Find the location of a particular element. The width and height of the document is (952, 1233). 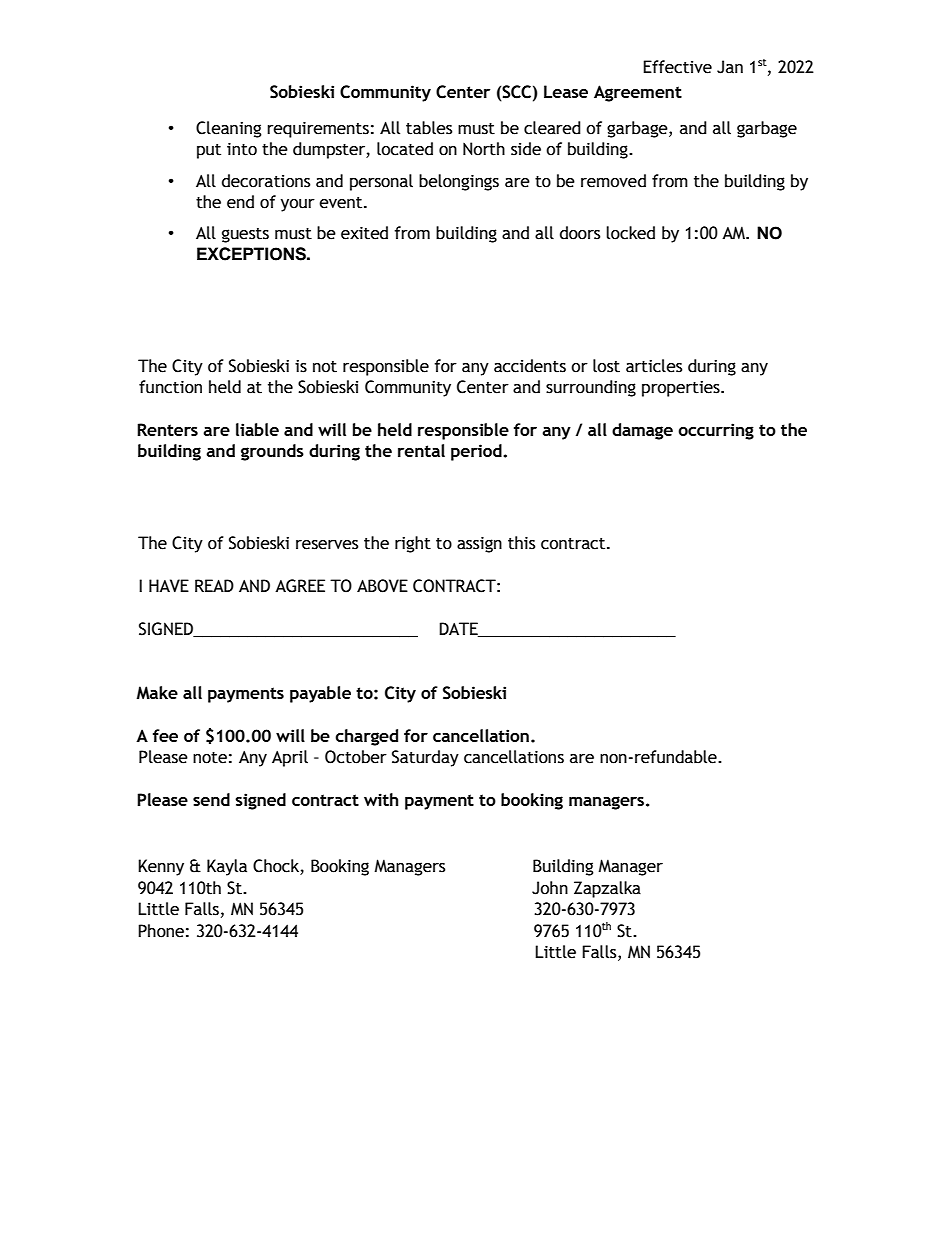

articles is located at coordinates (654, 366).
